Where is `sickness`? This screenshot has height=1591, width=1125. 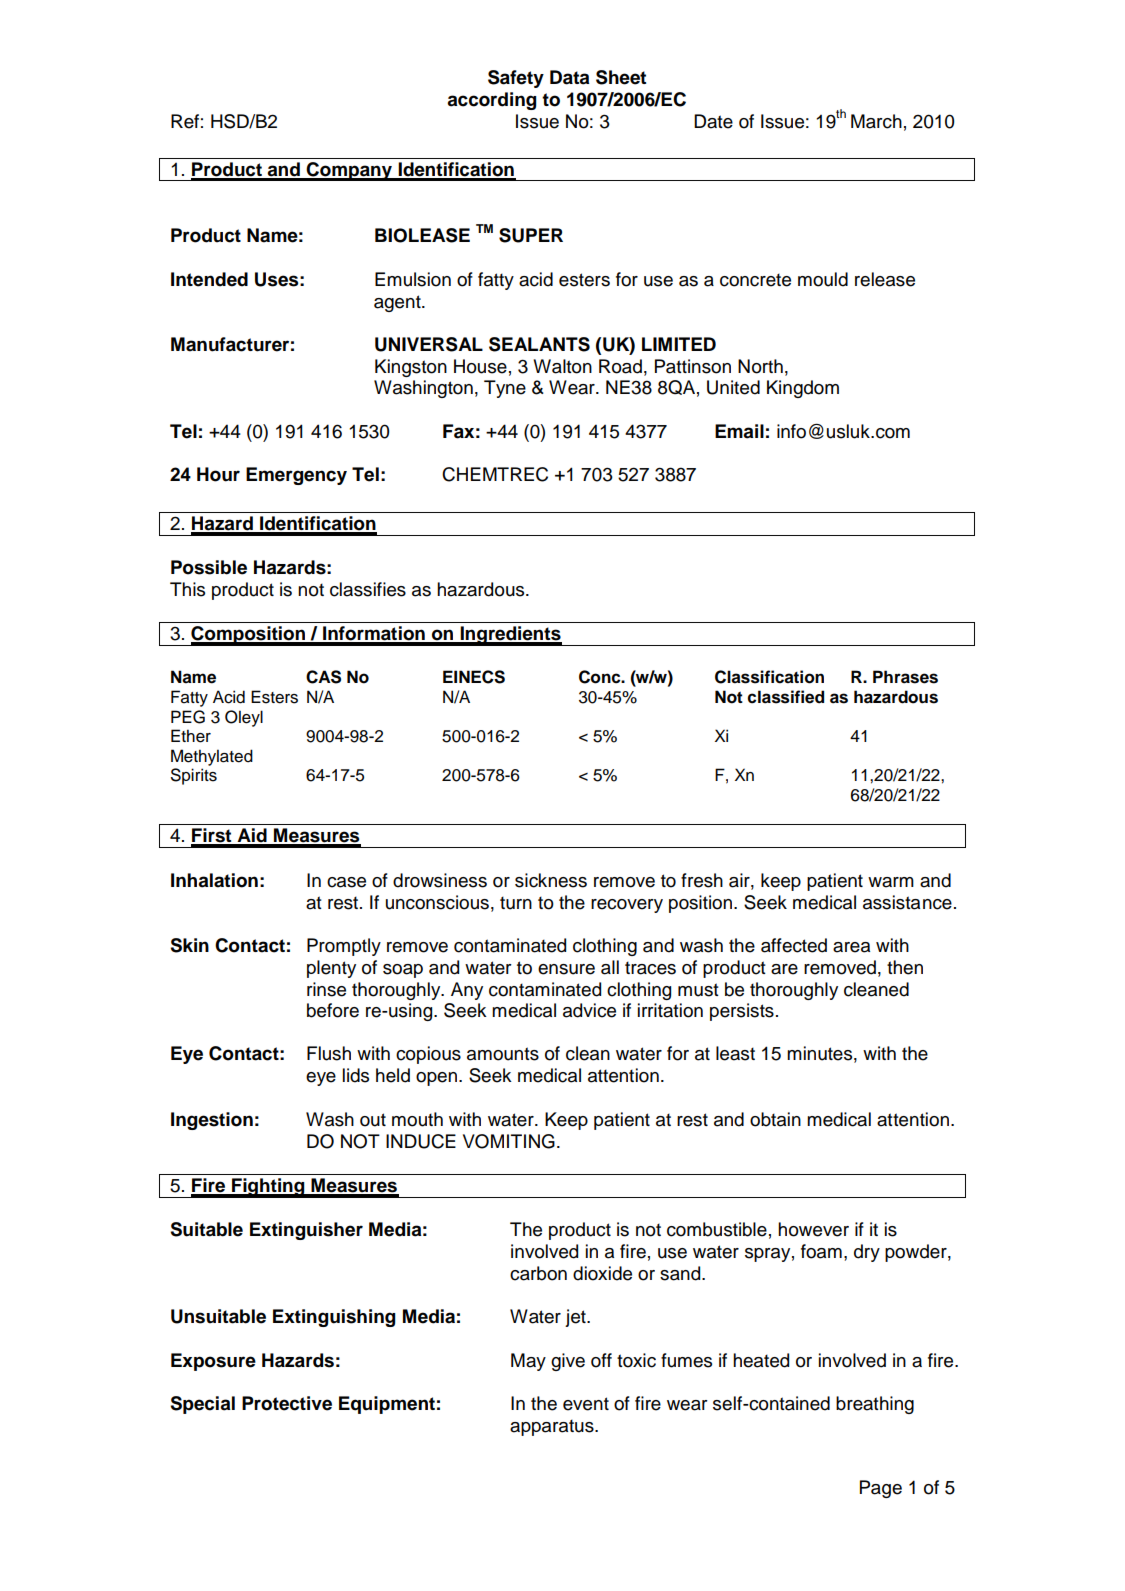
sickness is located at coordinates (551, 880).
